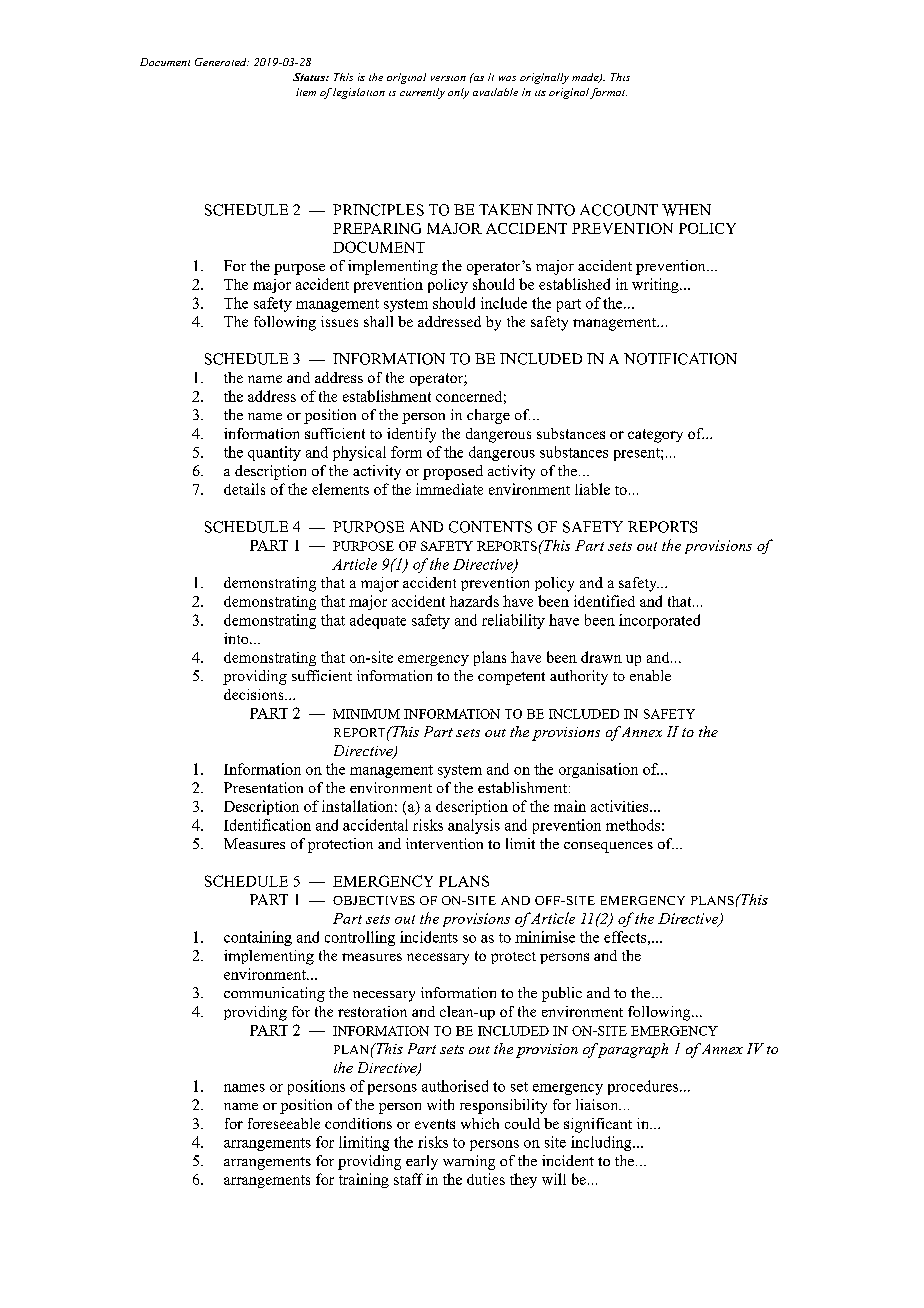  What do you see at coordinates (659, 621) in the screenshot?
I see `incorporated` at bounding box center [659, 621].
